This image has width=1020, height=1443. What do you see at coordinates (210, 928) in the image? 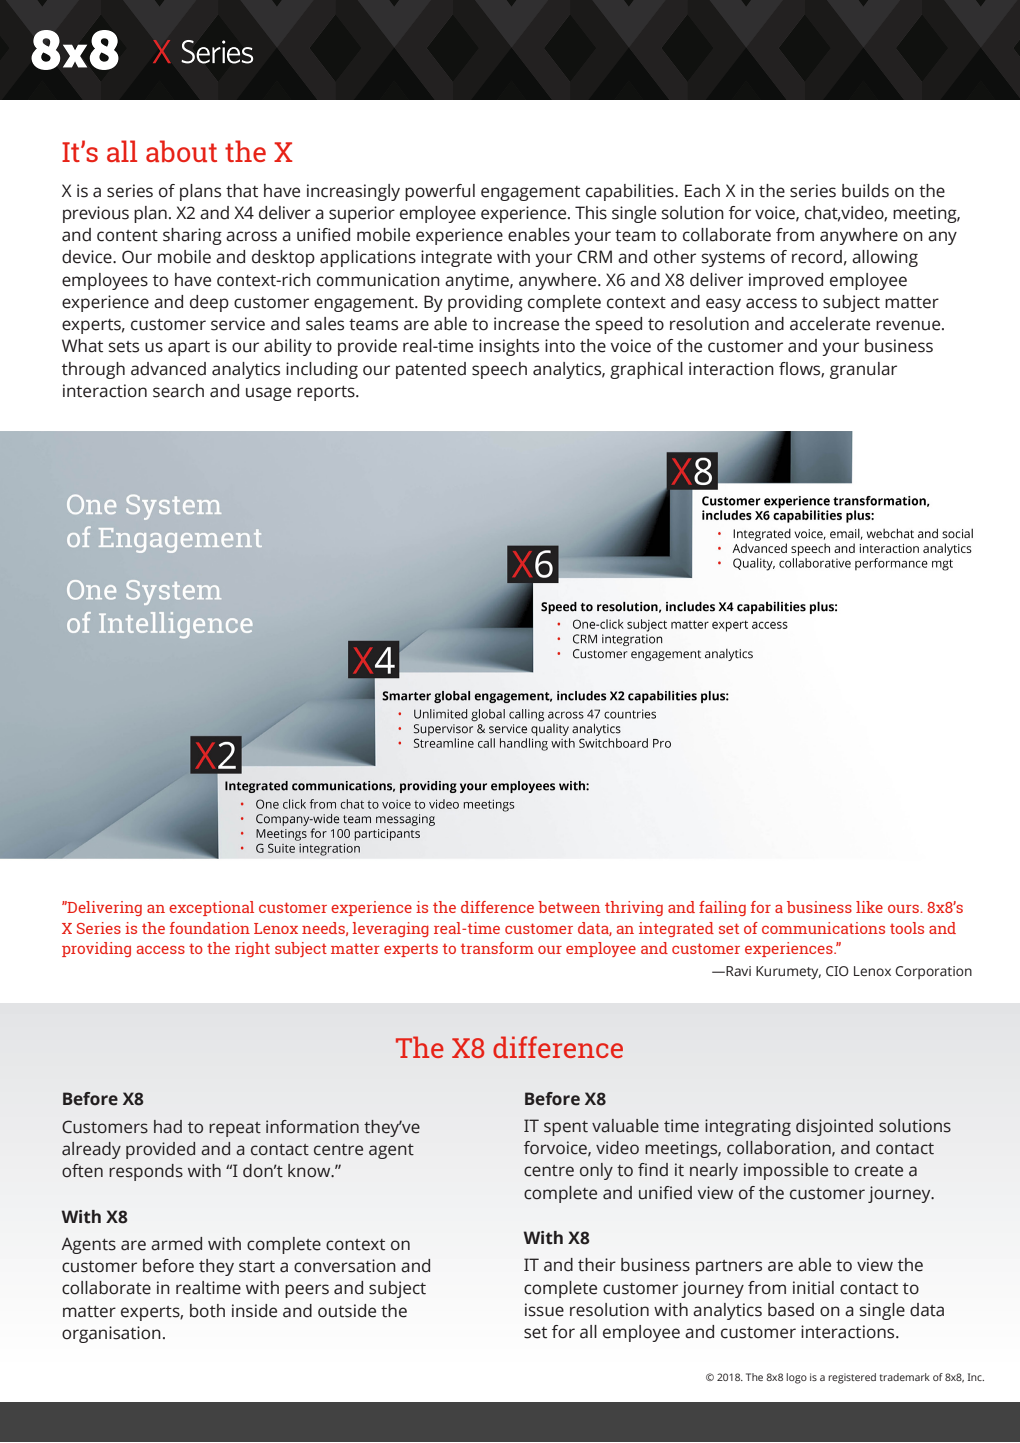
I see `foundation` at bounding box center [210, 928].
